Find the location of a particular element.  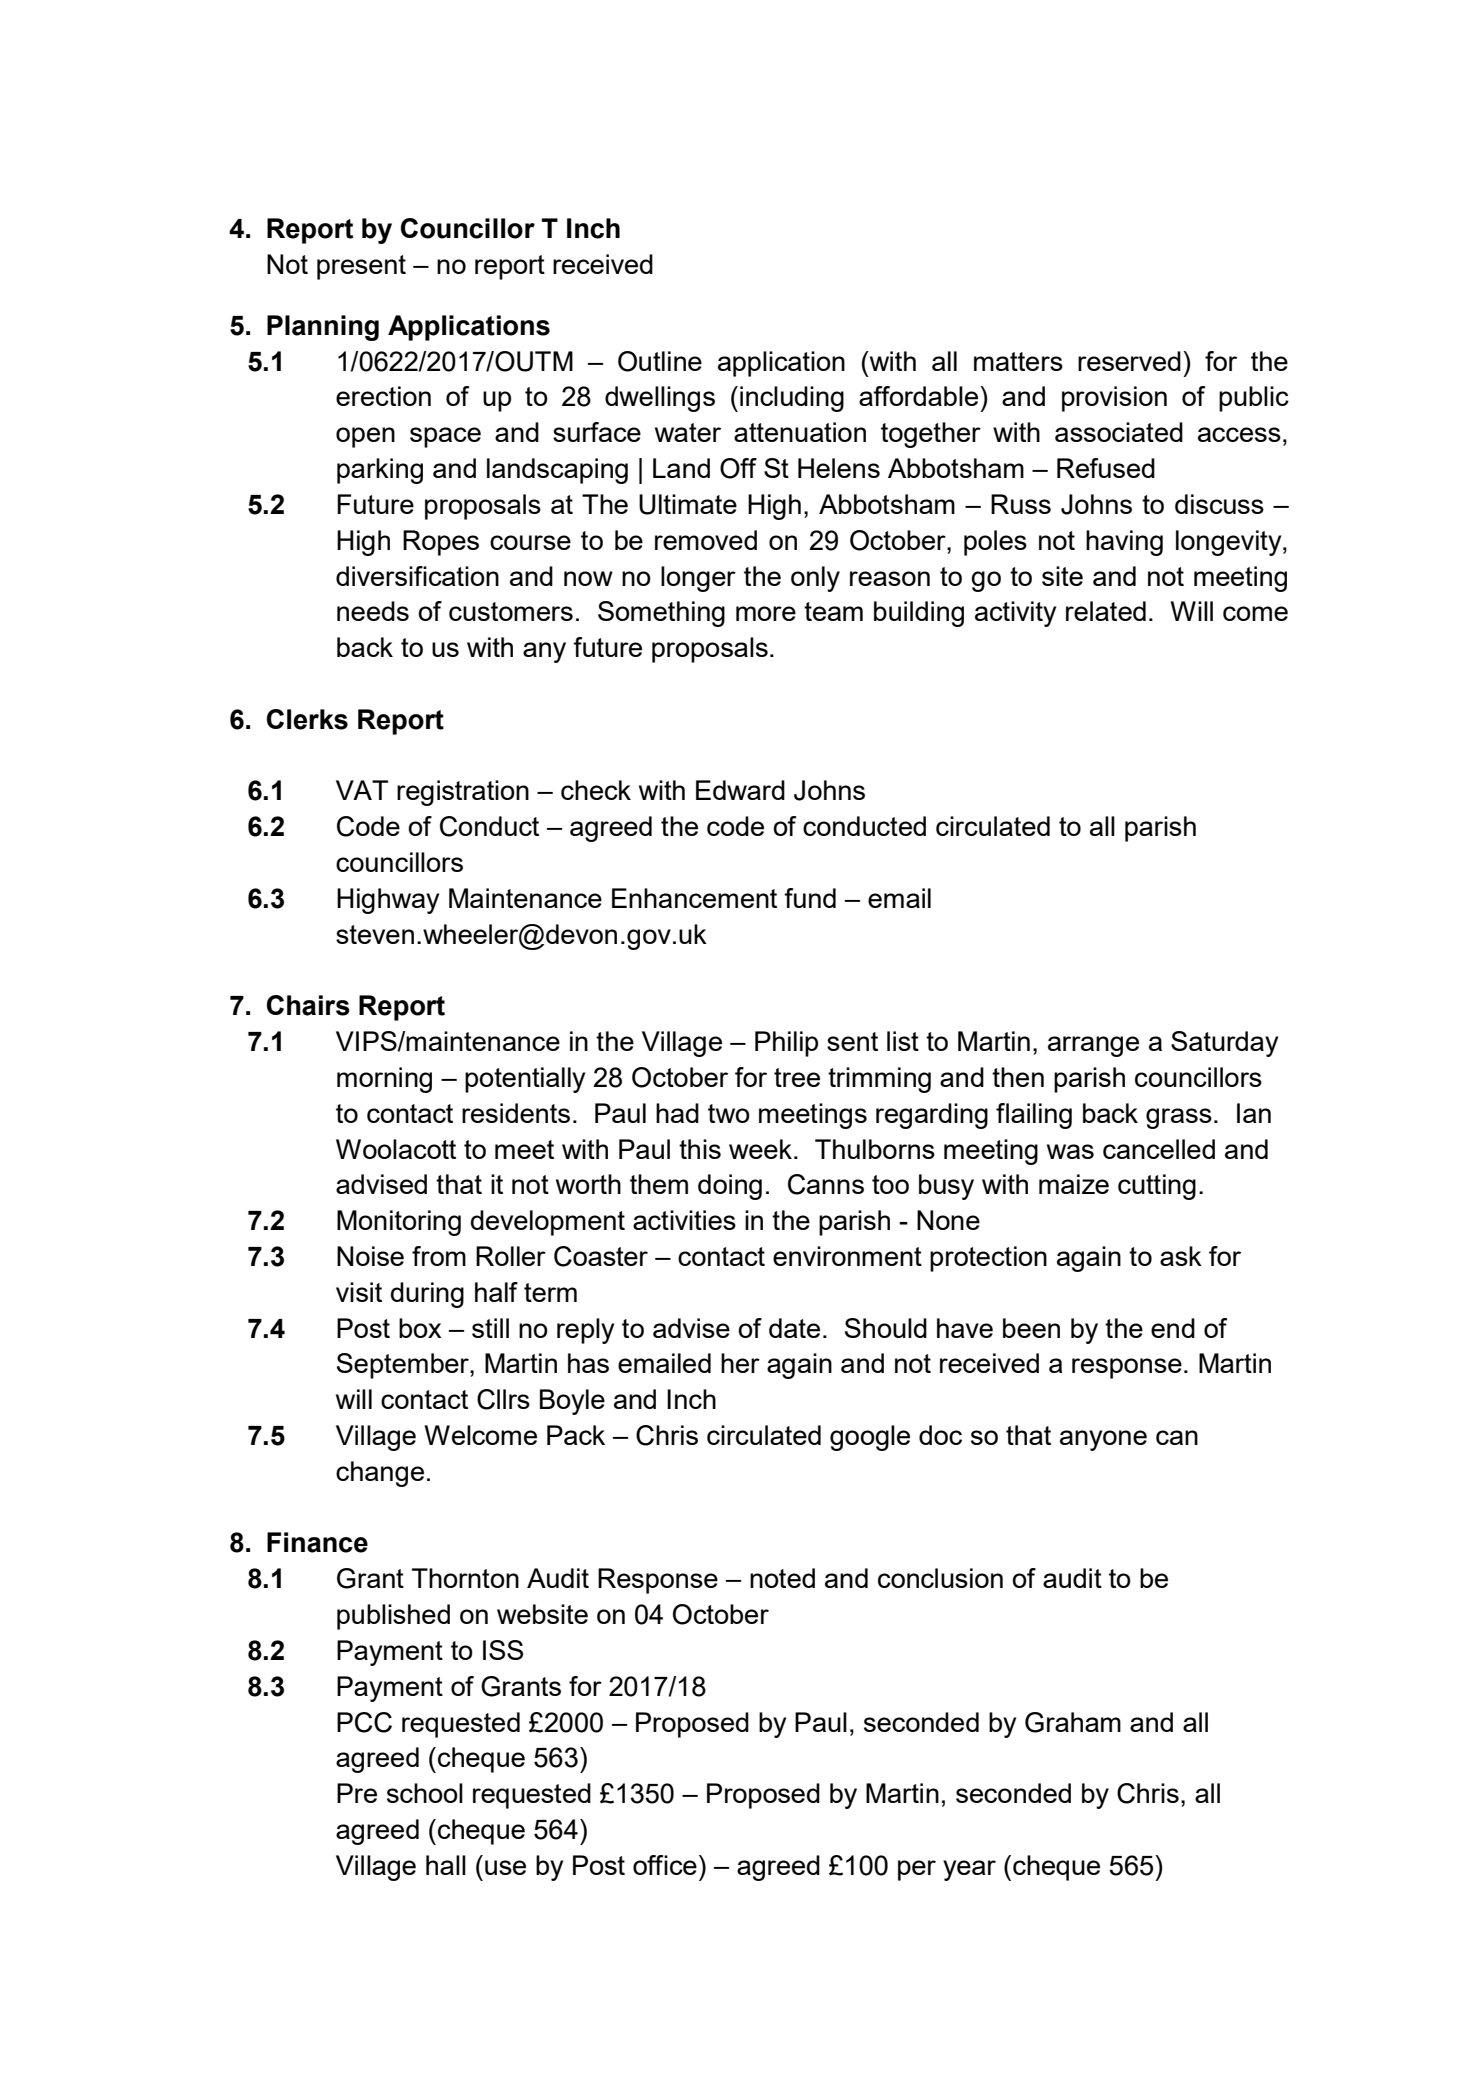

erection is located at coordinates (383, 396).
